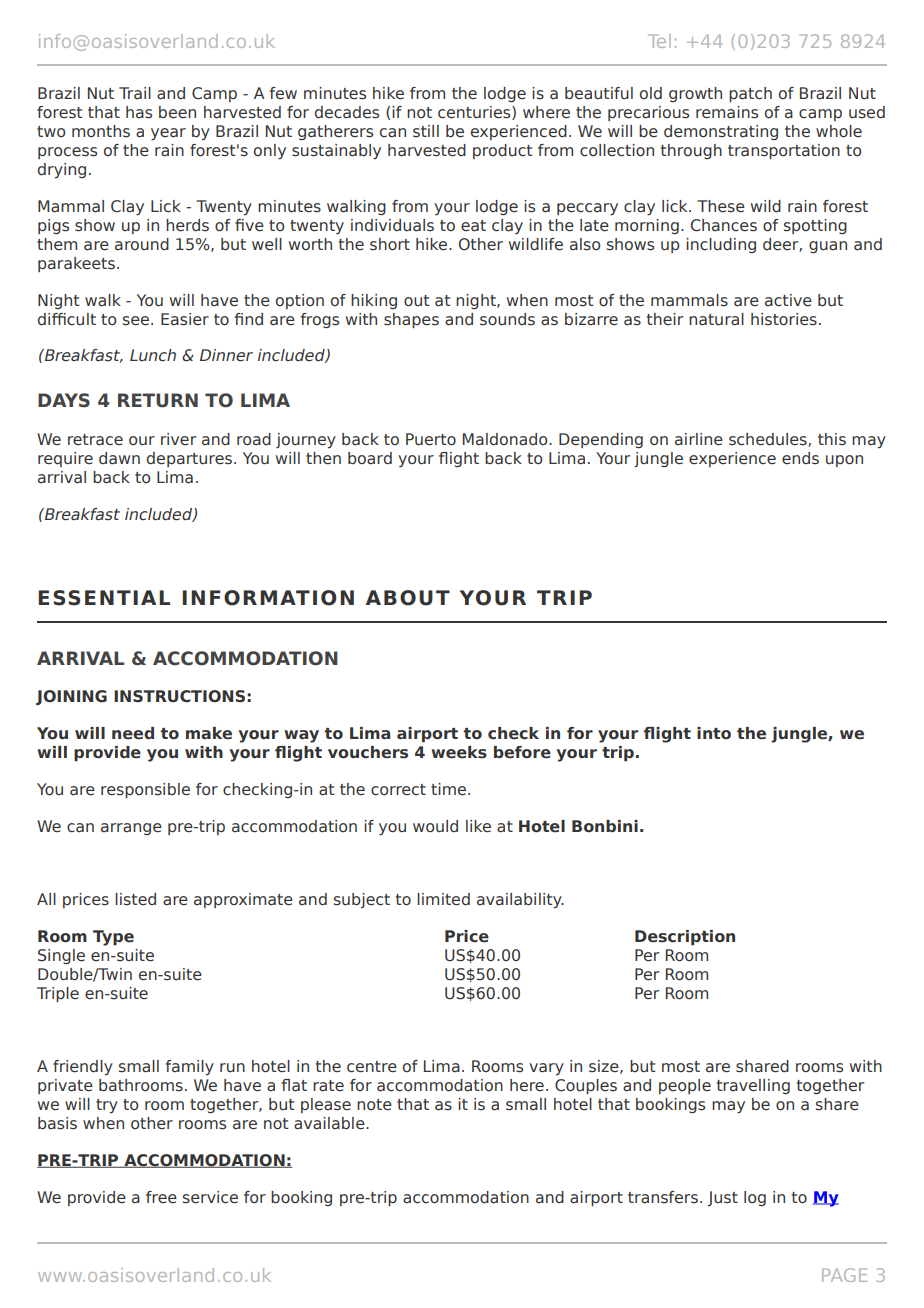 The height and width of the page is (1308, 924). I want to click on note, so click(374, 1105).
